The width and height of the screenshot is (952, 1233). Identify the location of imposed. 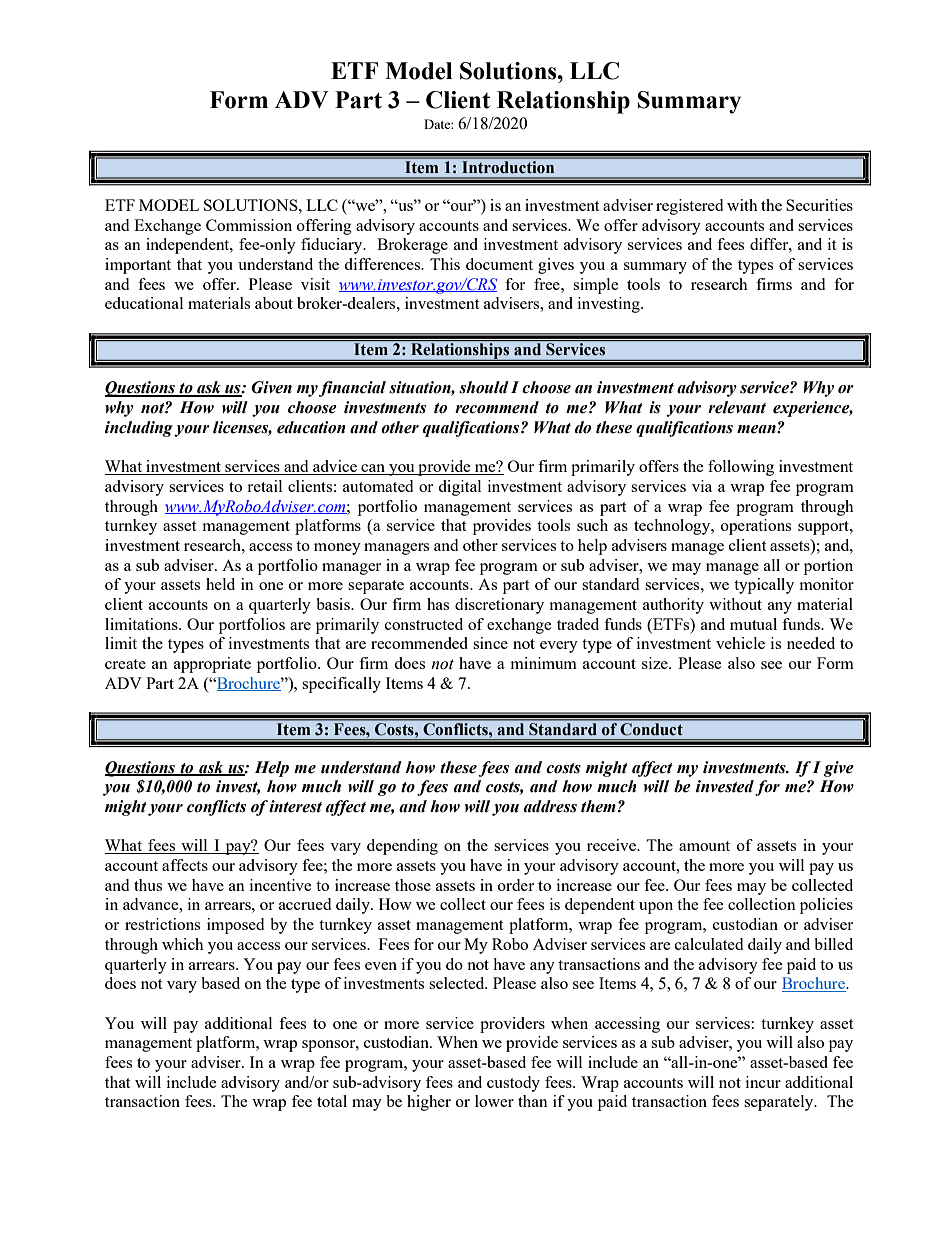
(235, 926).
